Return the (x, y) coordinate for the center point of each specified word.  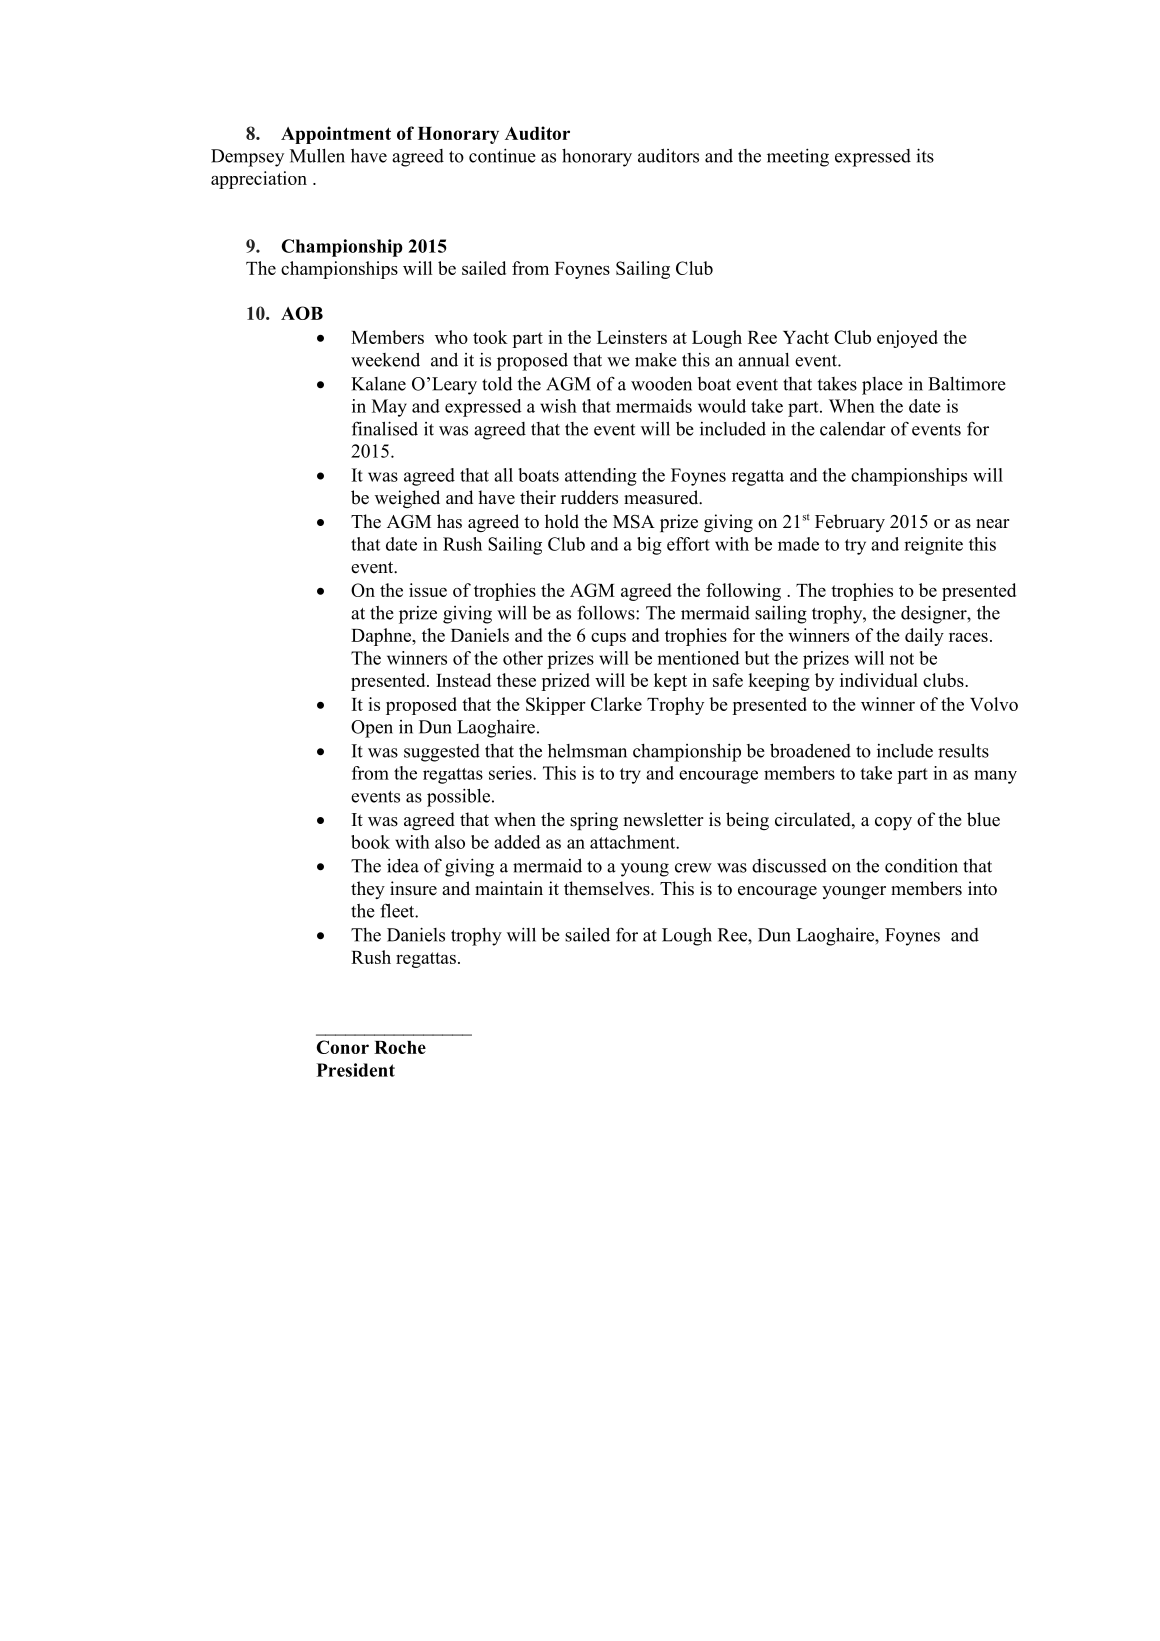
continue (502, 155)
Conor (342, 1047)
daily (924, 637)
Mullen (317, 155)
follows (607, 612)
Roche (400, 1047)
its (925, 155)
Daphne (382, 637)
